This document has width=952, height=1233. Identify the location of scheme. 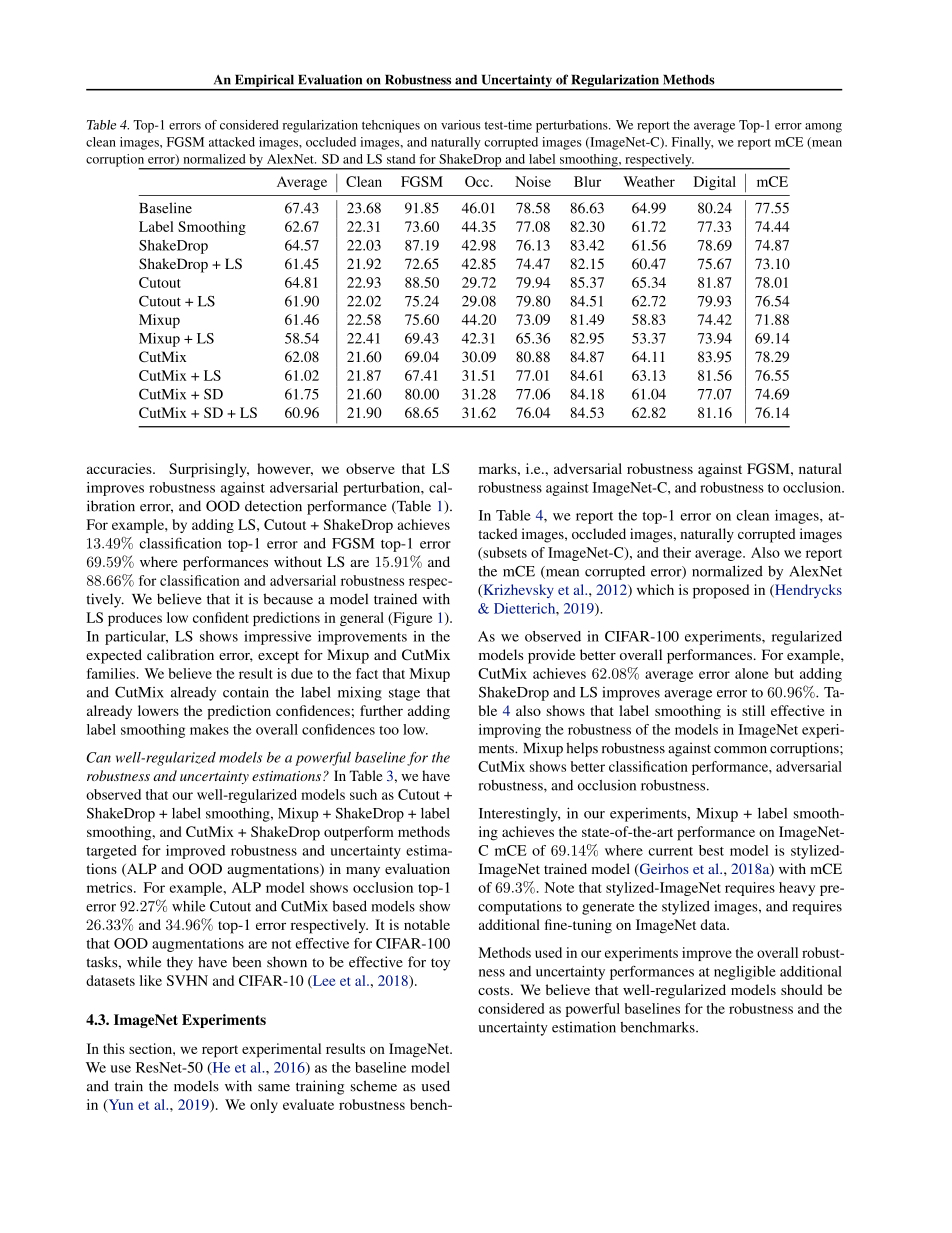
(374, 1086).
